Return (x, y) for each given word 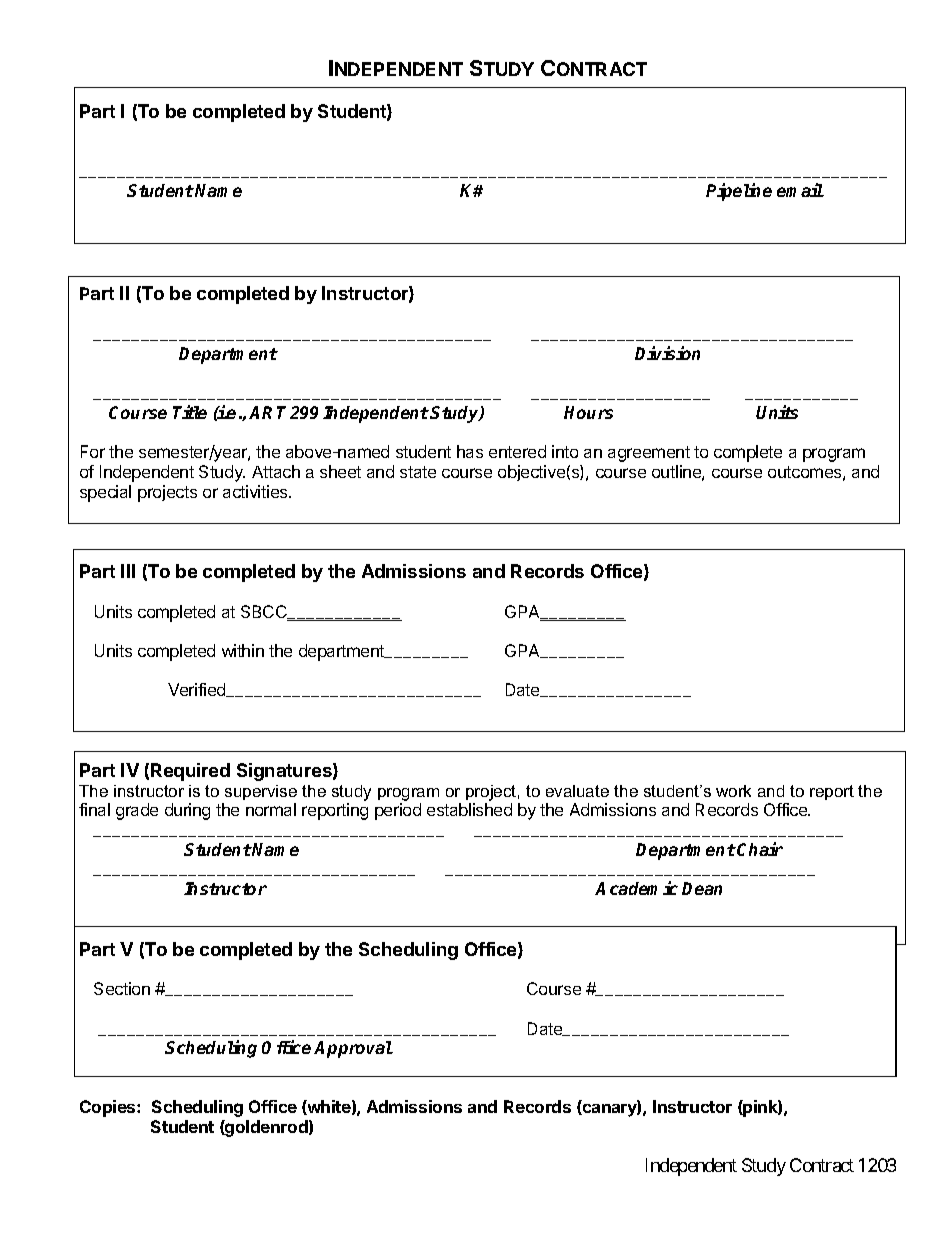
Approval (353, 1049)
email (800, 190)
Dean (702, 888)
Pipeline (739, 192)
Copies (109, 1108)
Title (190, 412)
